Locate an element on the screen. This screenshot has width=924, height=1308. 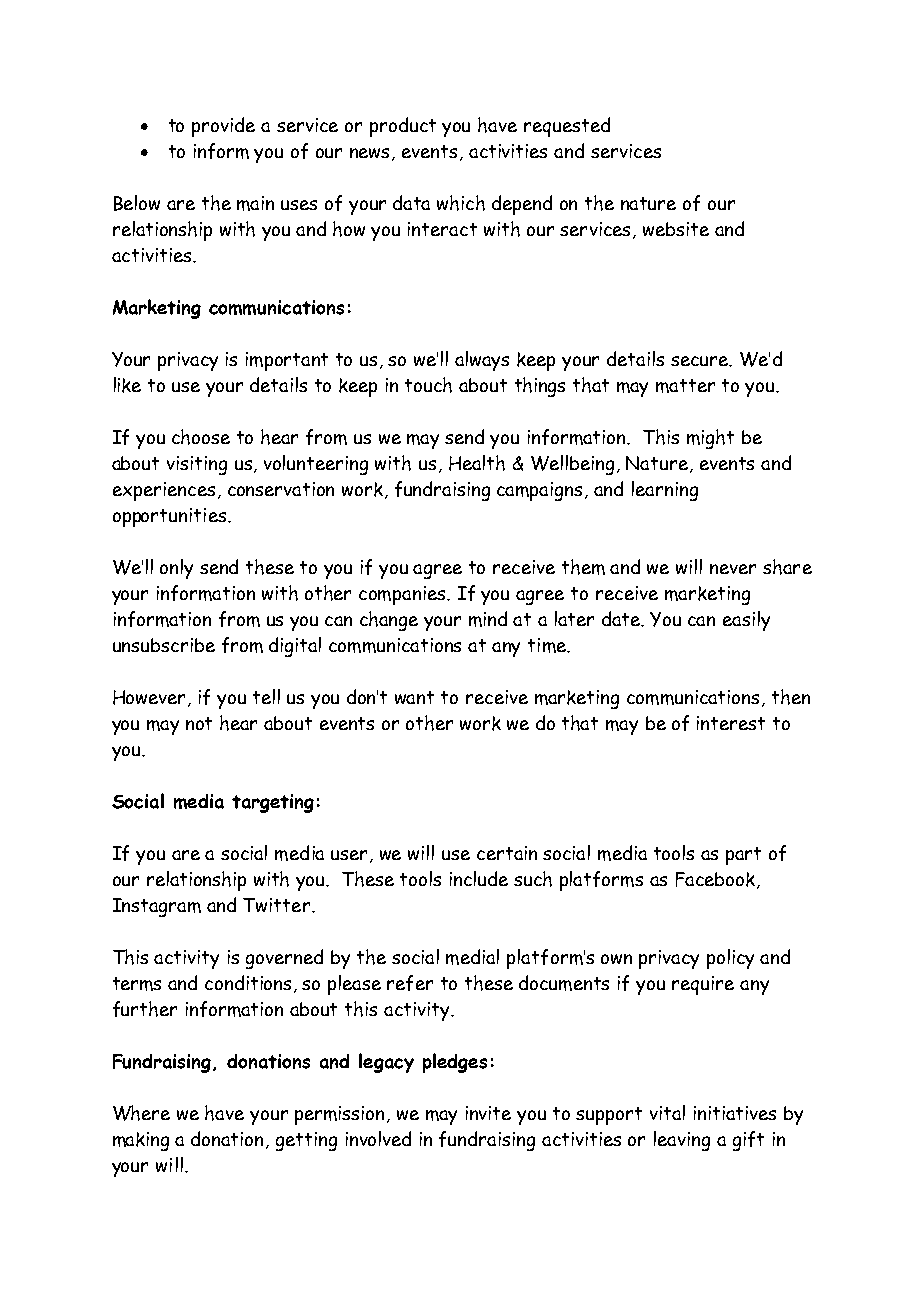
provide is located at coordinates (223, 127).
